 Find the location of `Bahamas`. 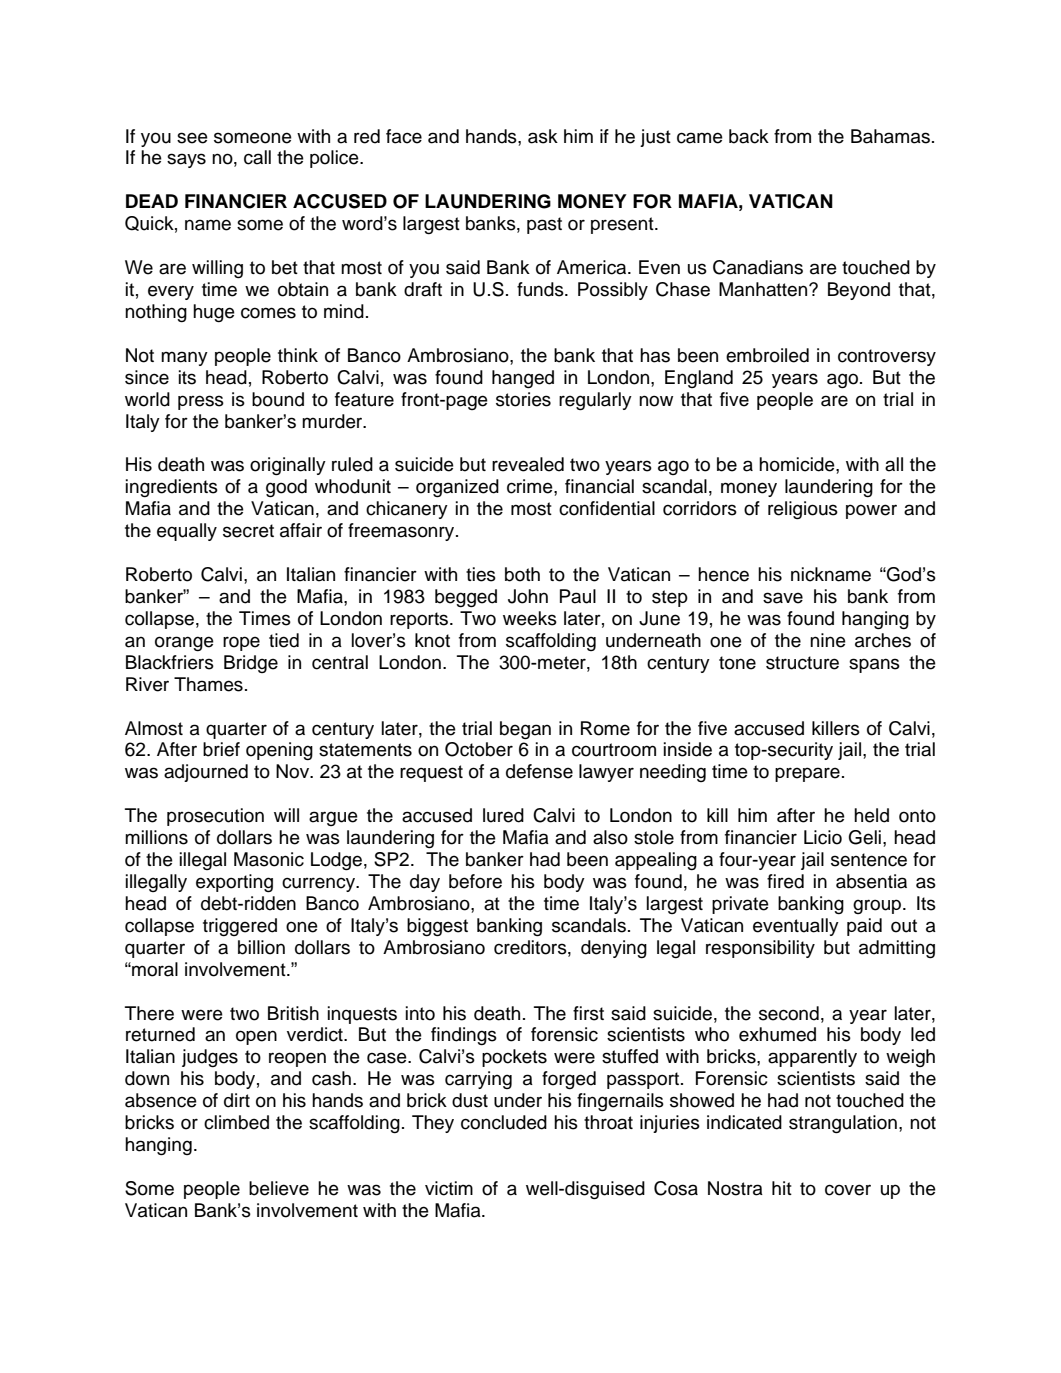

Bahamas is located at coordinates (890, 136).
